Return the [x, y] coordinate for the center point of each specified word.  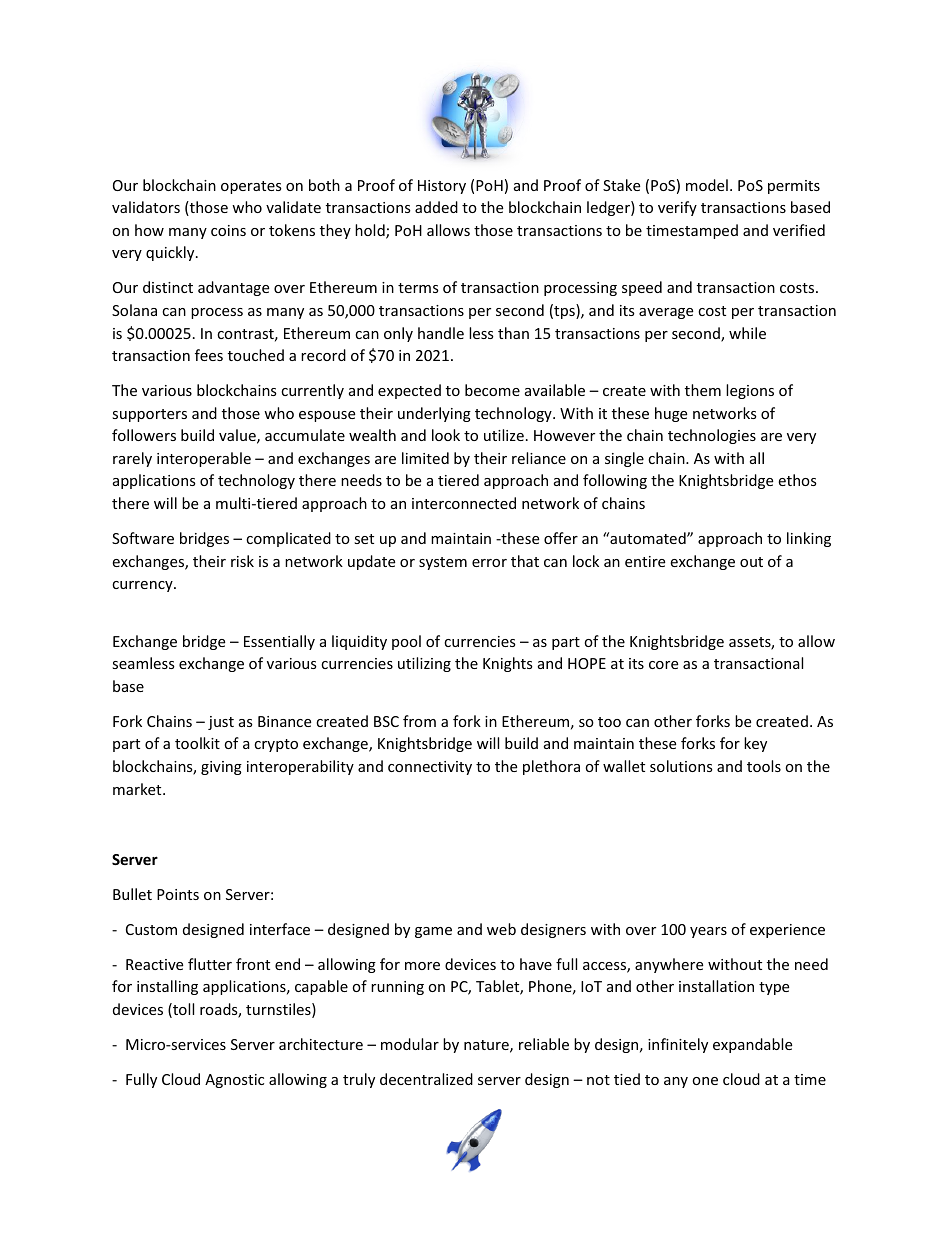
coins [228, 230]
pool [406, 642]
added [436, 207]
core [663, 665]
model [707, 185]
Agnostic [234, 1081]
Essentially [279, 642]
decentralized [426, 1079]
